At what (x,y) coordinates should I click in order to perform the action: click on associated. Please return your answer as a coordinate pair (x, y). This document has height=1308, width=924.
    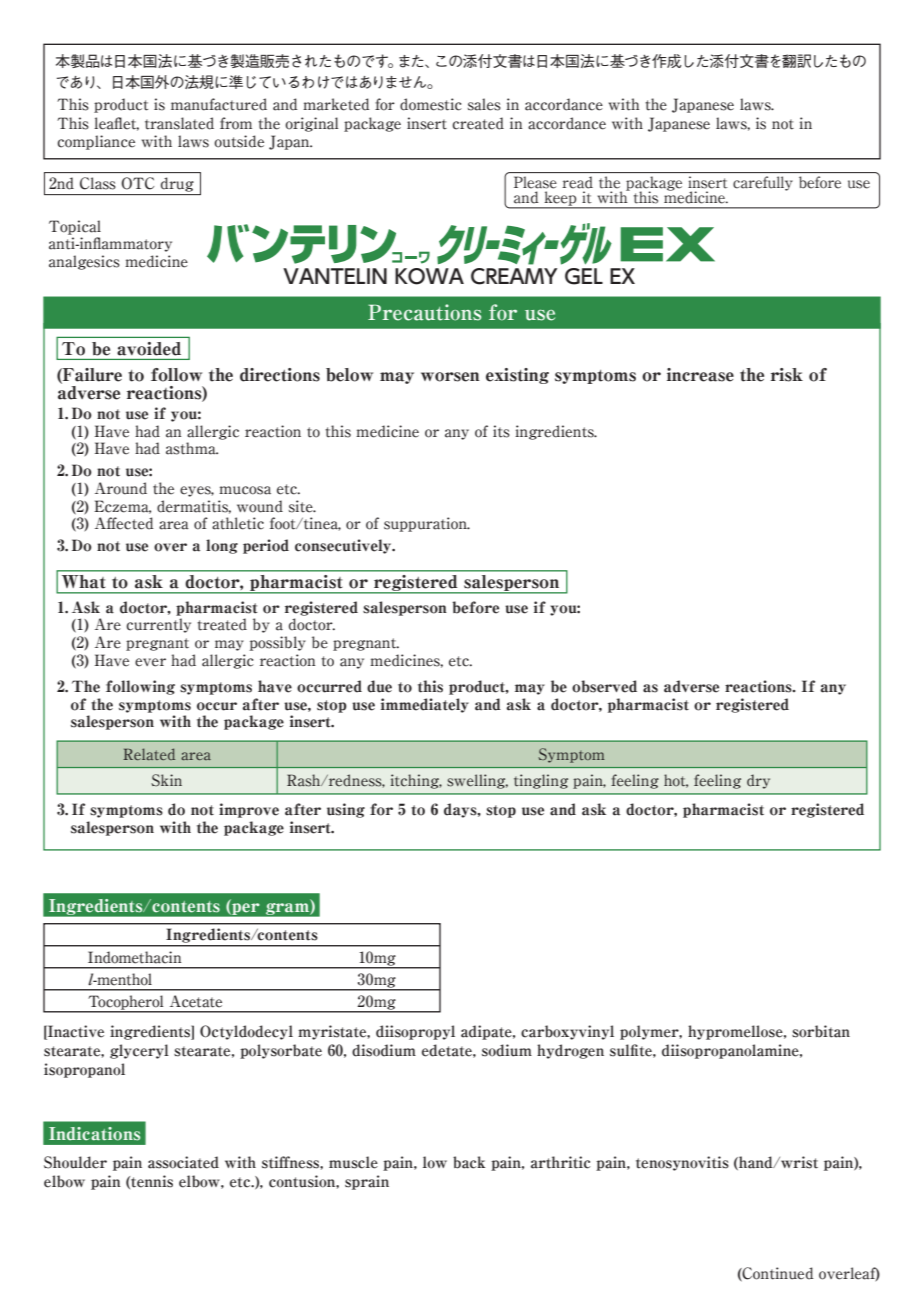
    Looking at the image, I should click on (183, 1162).
